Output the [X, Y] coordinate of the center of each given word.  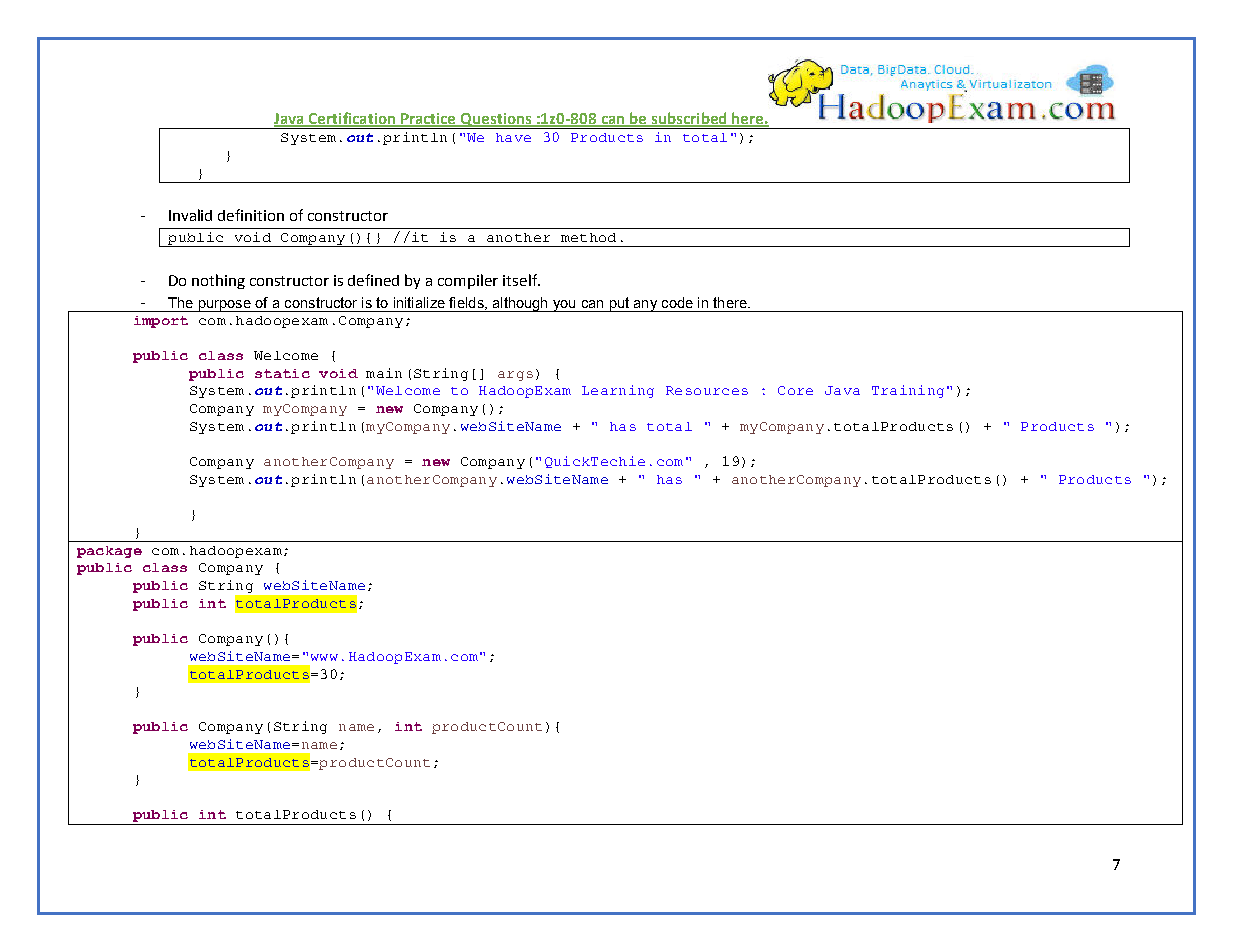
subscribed [689, 119]
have [513, 137]
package [109, 552]
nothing [218, 281]
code [677, 302]
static [282, 373]
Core [795, 390]
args [515, 376]
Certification [352, 119]
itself [521, 280]
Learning [618, 391]
